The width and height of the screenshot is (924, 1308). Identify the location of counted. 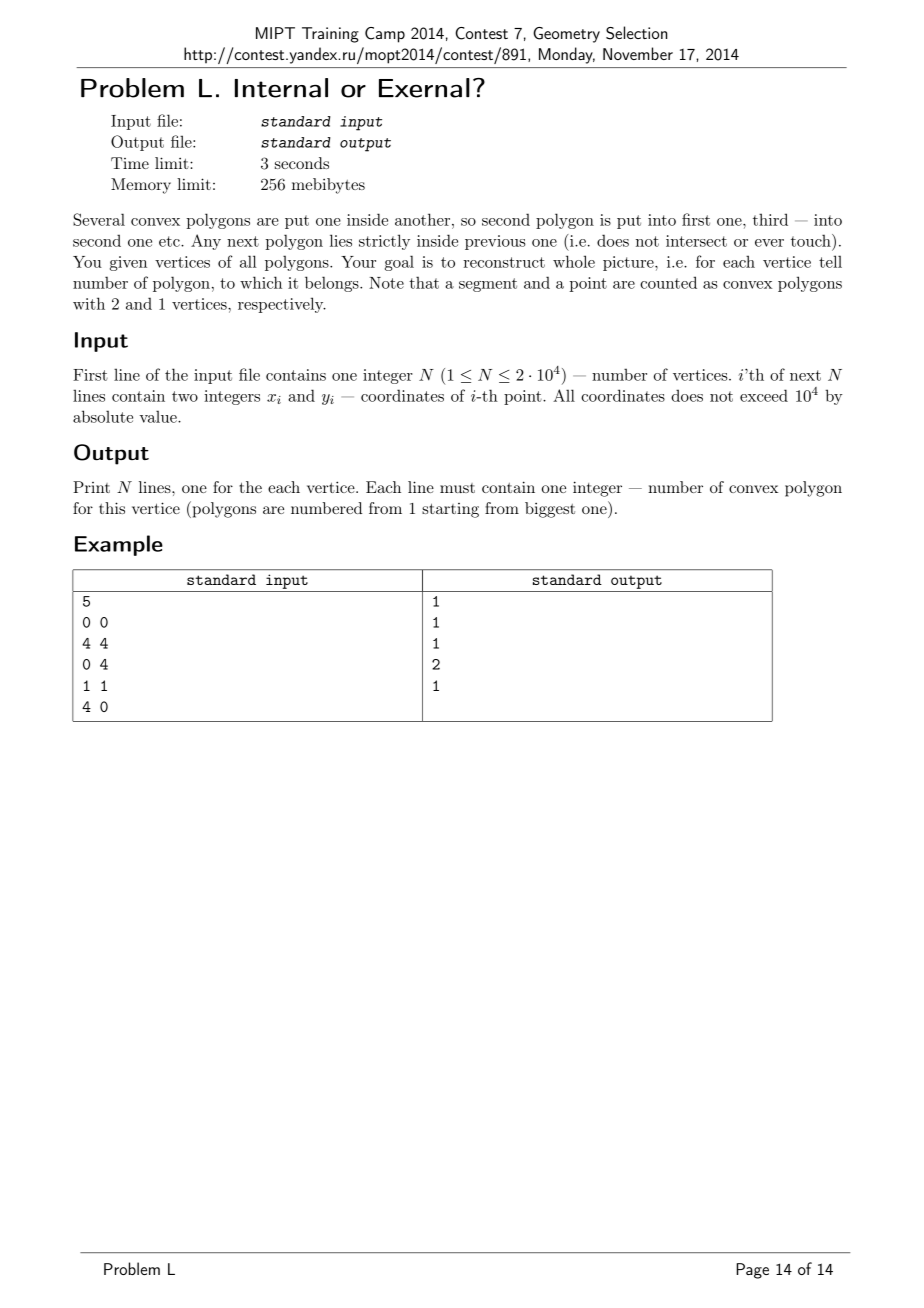
(668, 282).
